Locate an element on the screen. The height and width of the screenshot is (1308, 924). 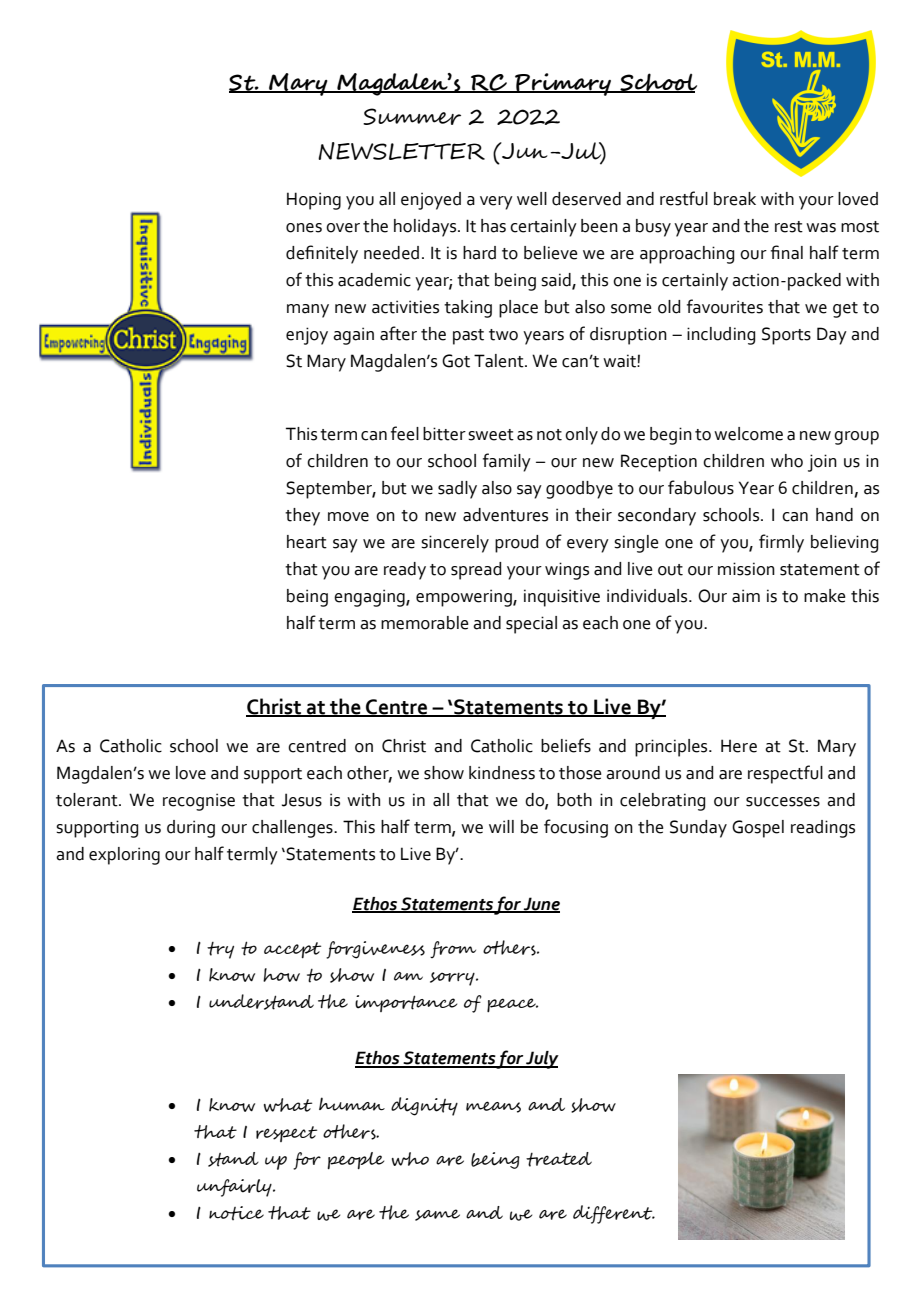
sadly is located at coordinates (457, 490).
